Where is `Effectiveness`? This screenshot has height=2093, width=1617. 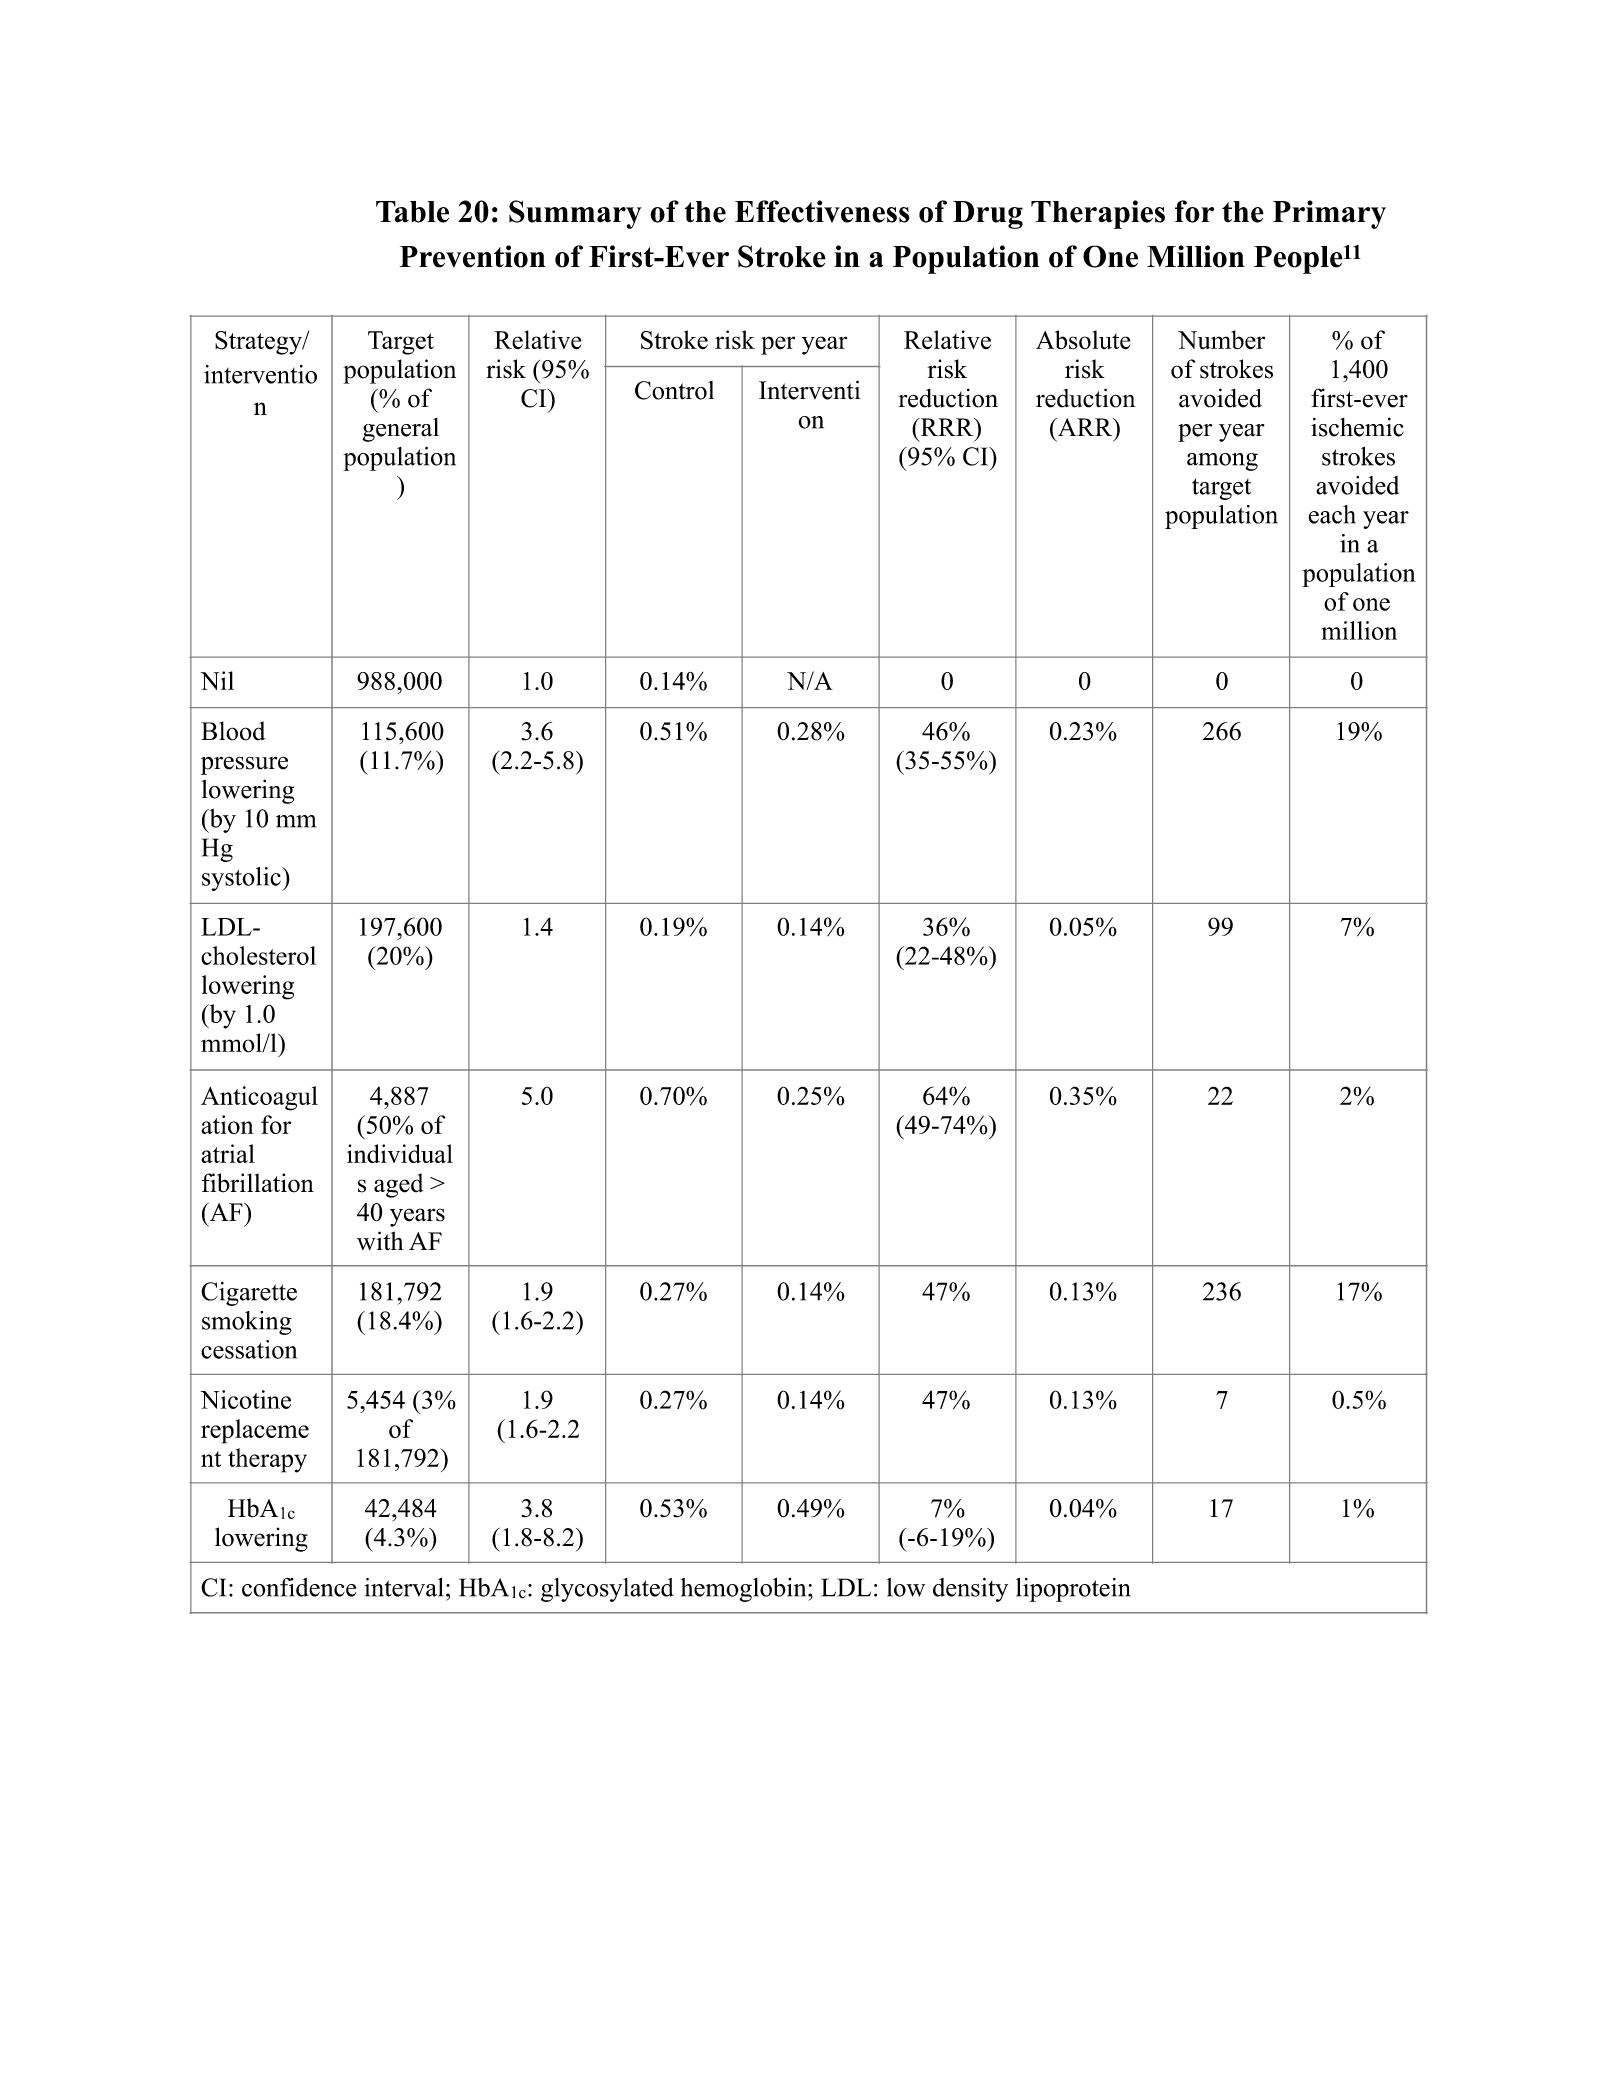 Effectiveness is located at coordinates (822, 211).
